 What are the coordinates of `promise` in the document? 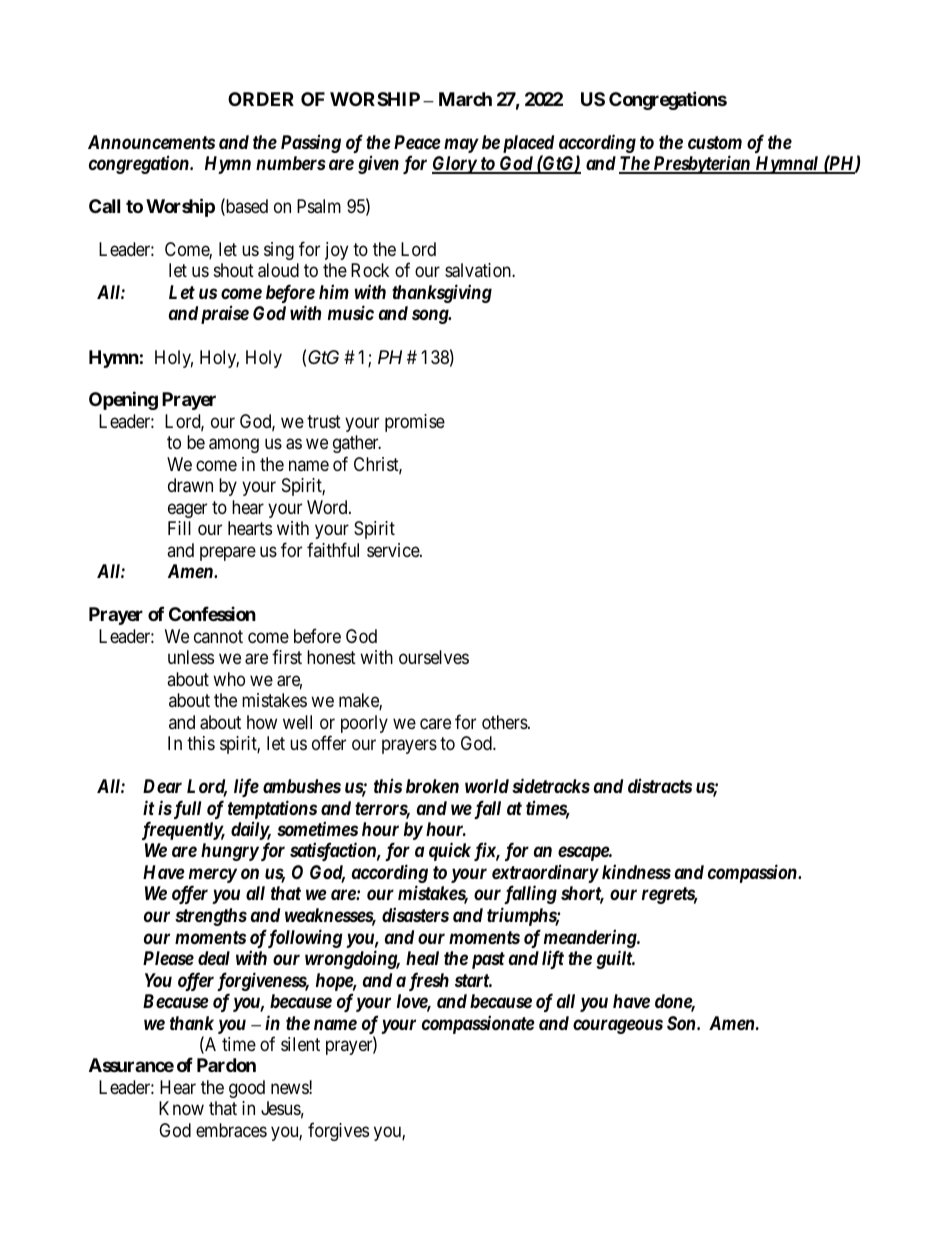 It's located at (415, 423).
